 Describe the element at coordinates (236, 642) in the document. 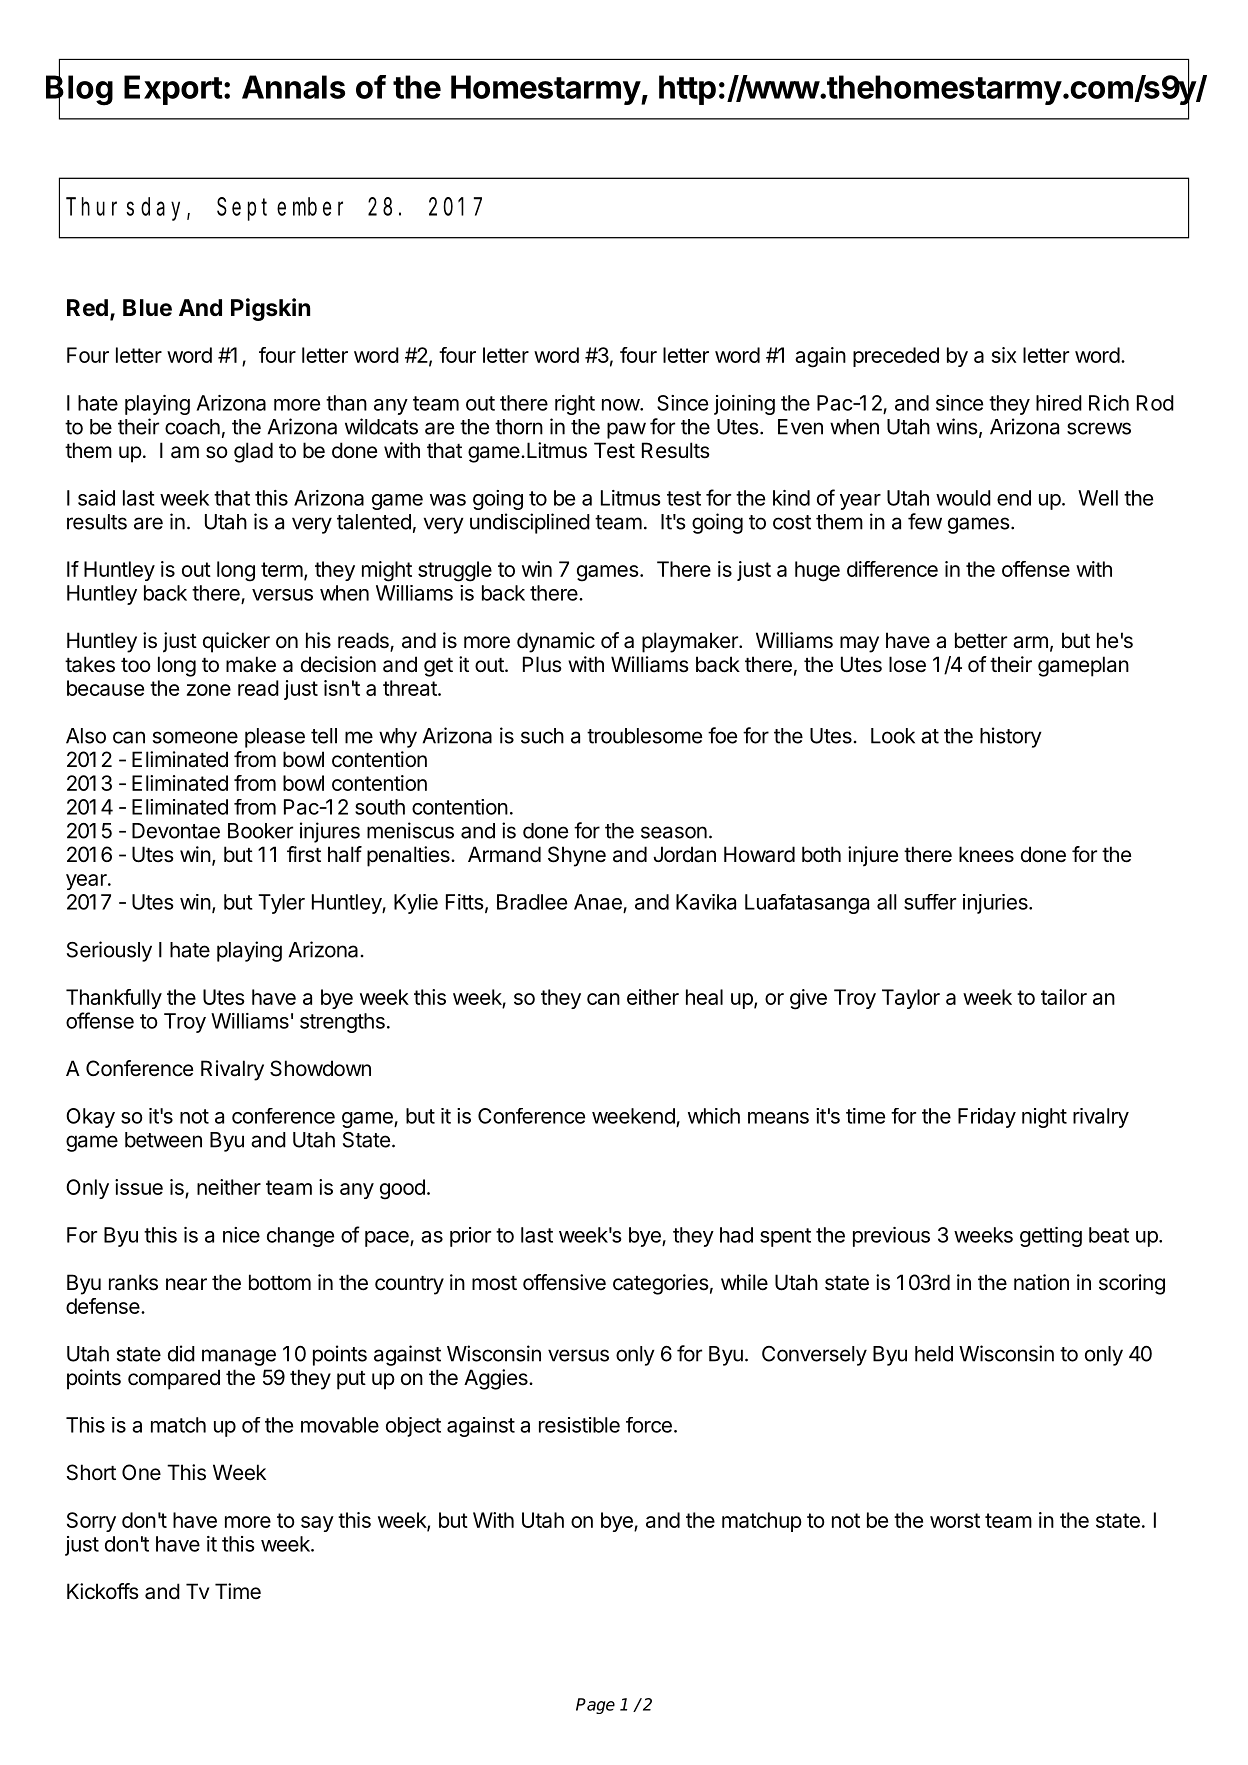

I see `quicker` at that location.
